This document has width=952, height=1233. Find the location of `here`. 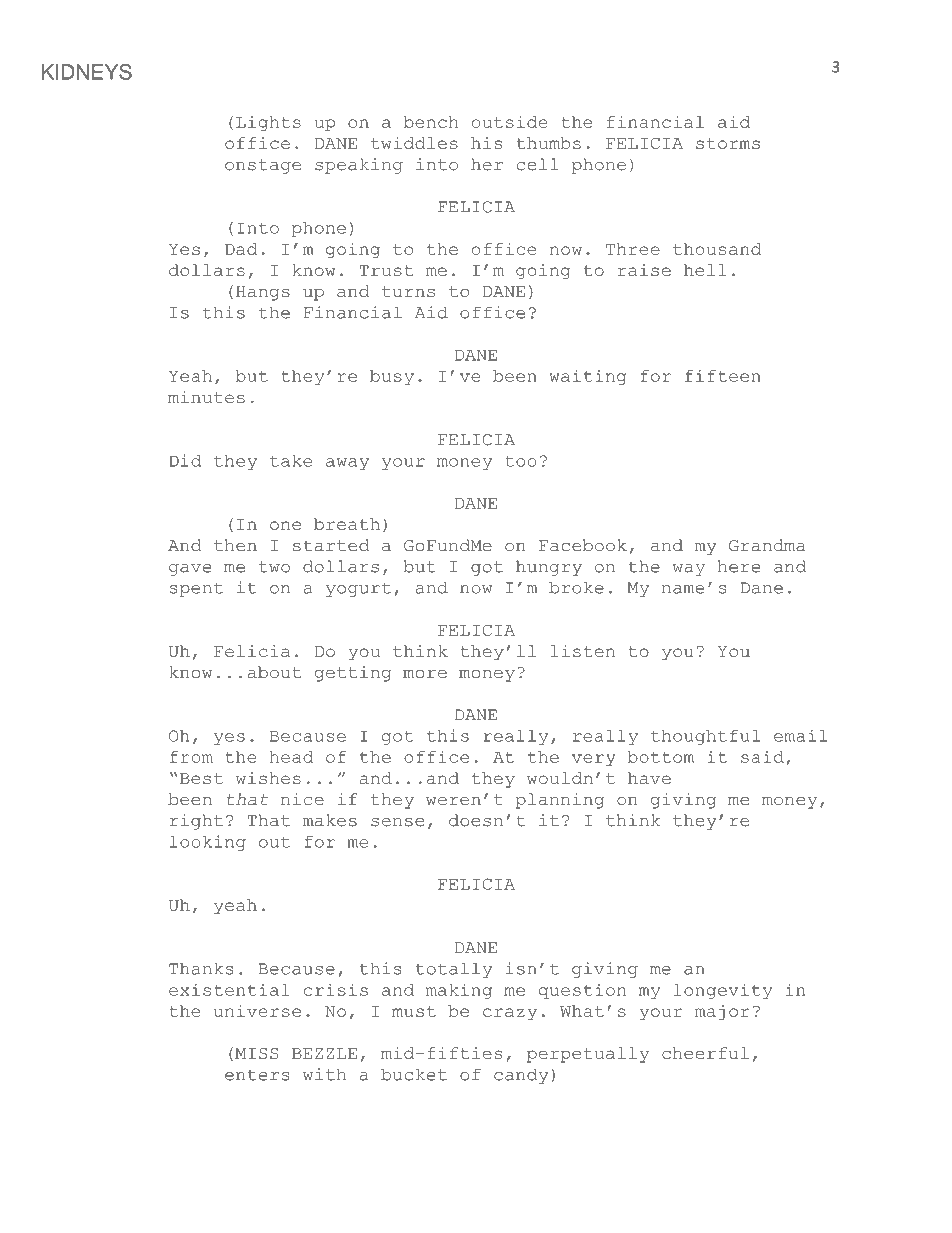

here is located at coordinates (739, 566).
